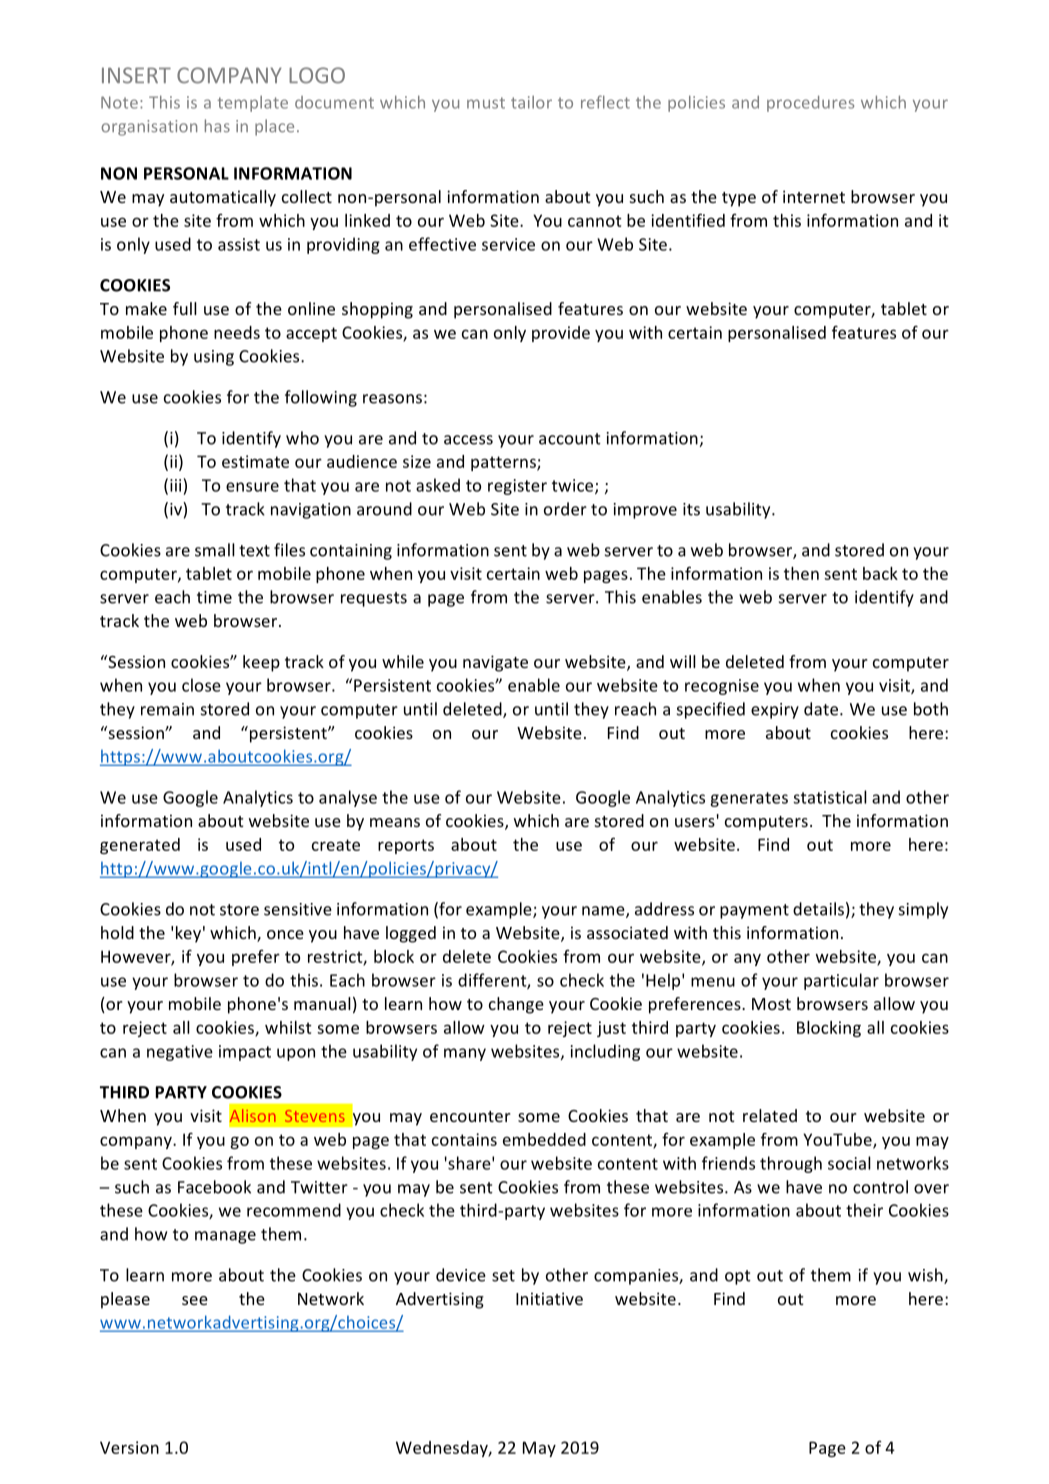 Image resolution: width=1049 pixels, height=1484 pixels. Describe the element at coordinates (801, 573) in the page. I see `then` at that location.
